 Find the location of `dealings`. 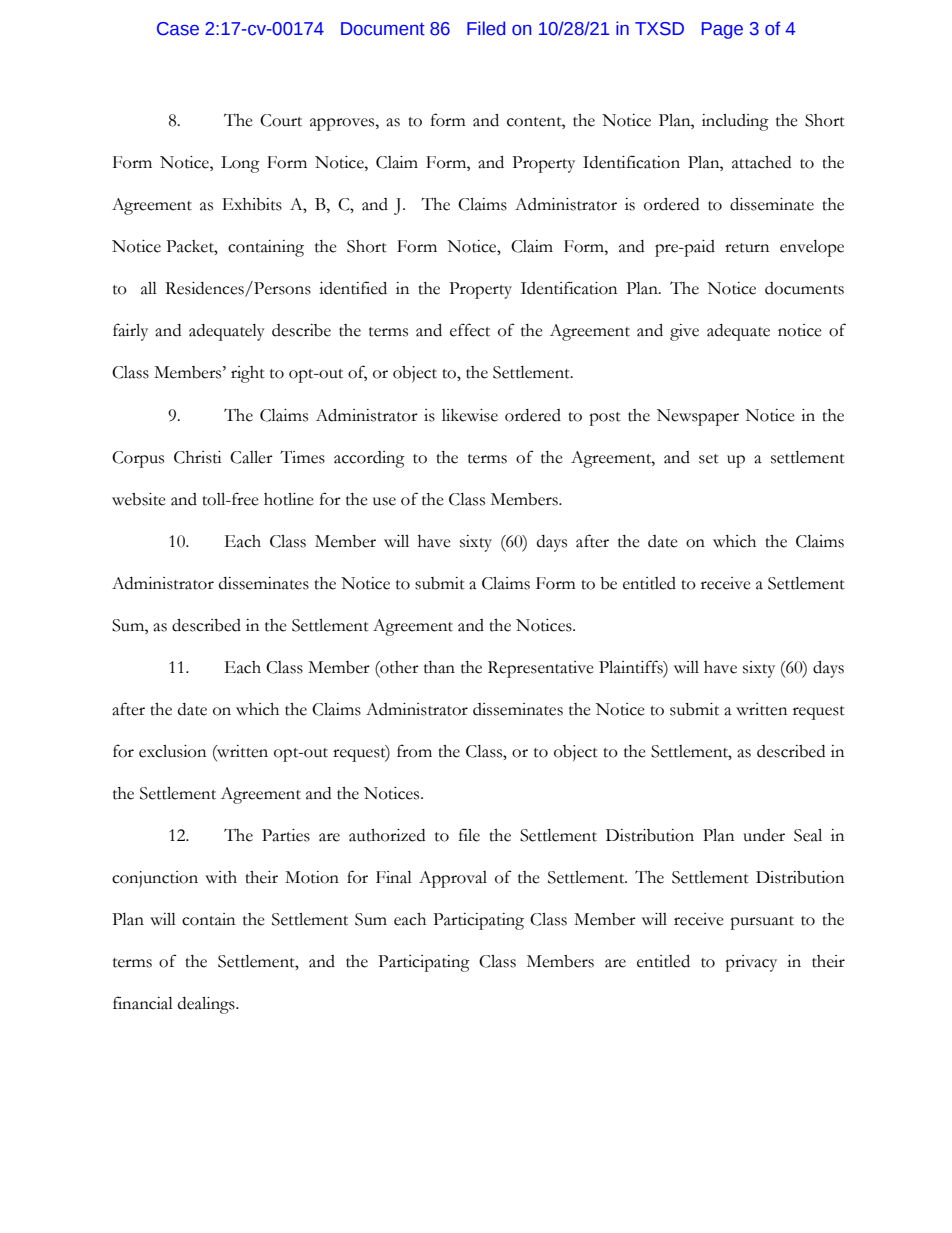

dealings is located at coordinates (207, 1005).
